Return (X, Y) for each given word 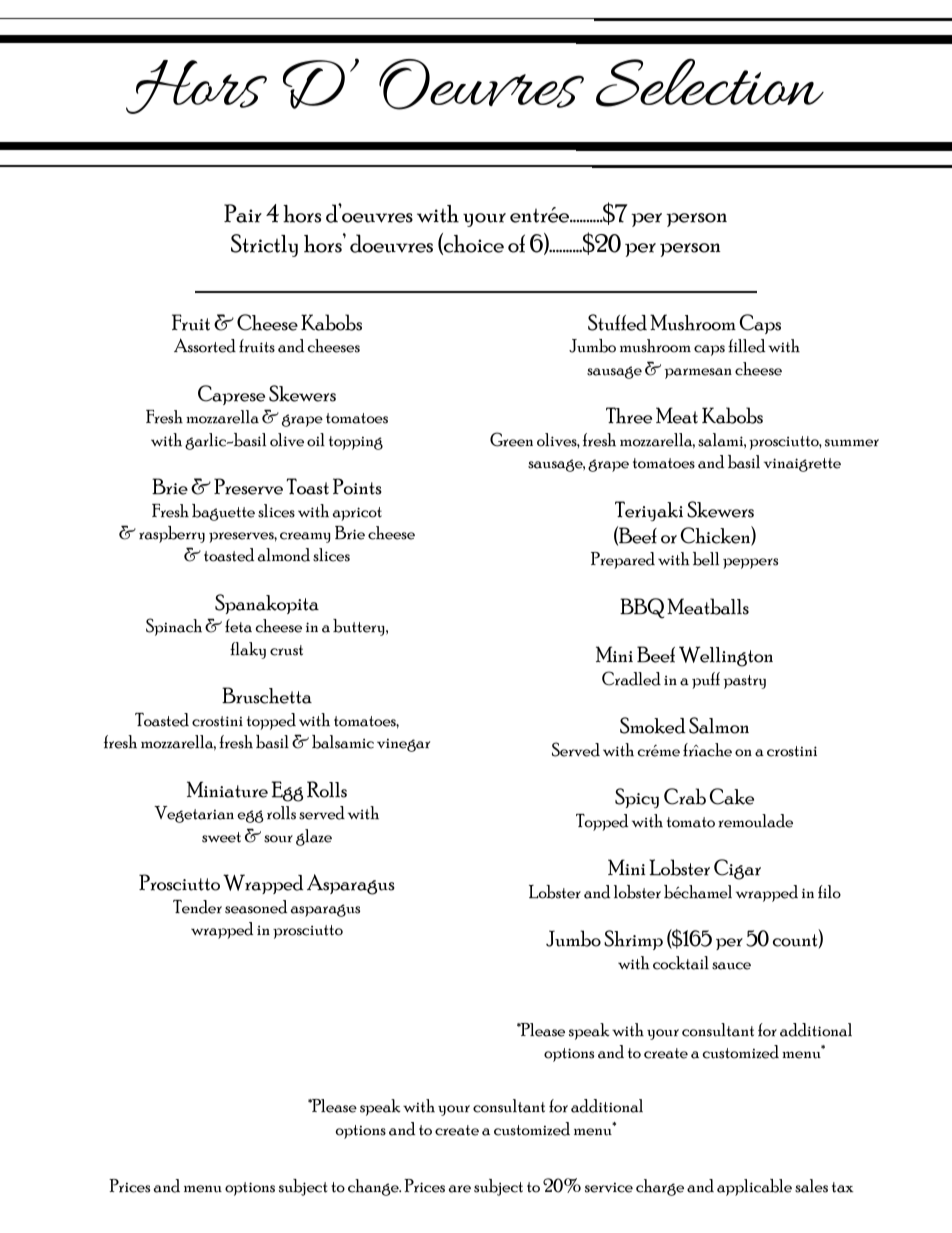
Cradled (631, 678)
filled (746, 346)
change (374, 1187)
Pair (243, 213)
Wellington (726, 656)
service (609, 1187)
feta (238, 626)
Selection (710, 82)
